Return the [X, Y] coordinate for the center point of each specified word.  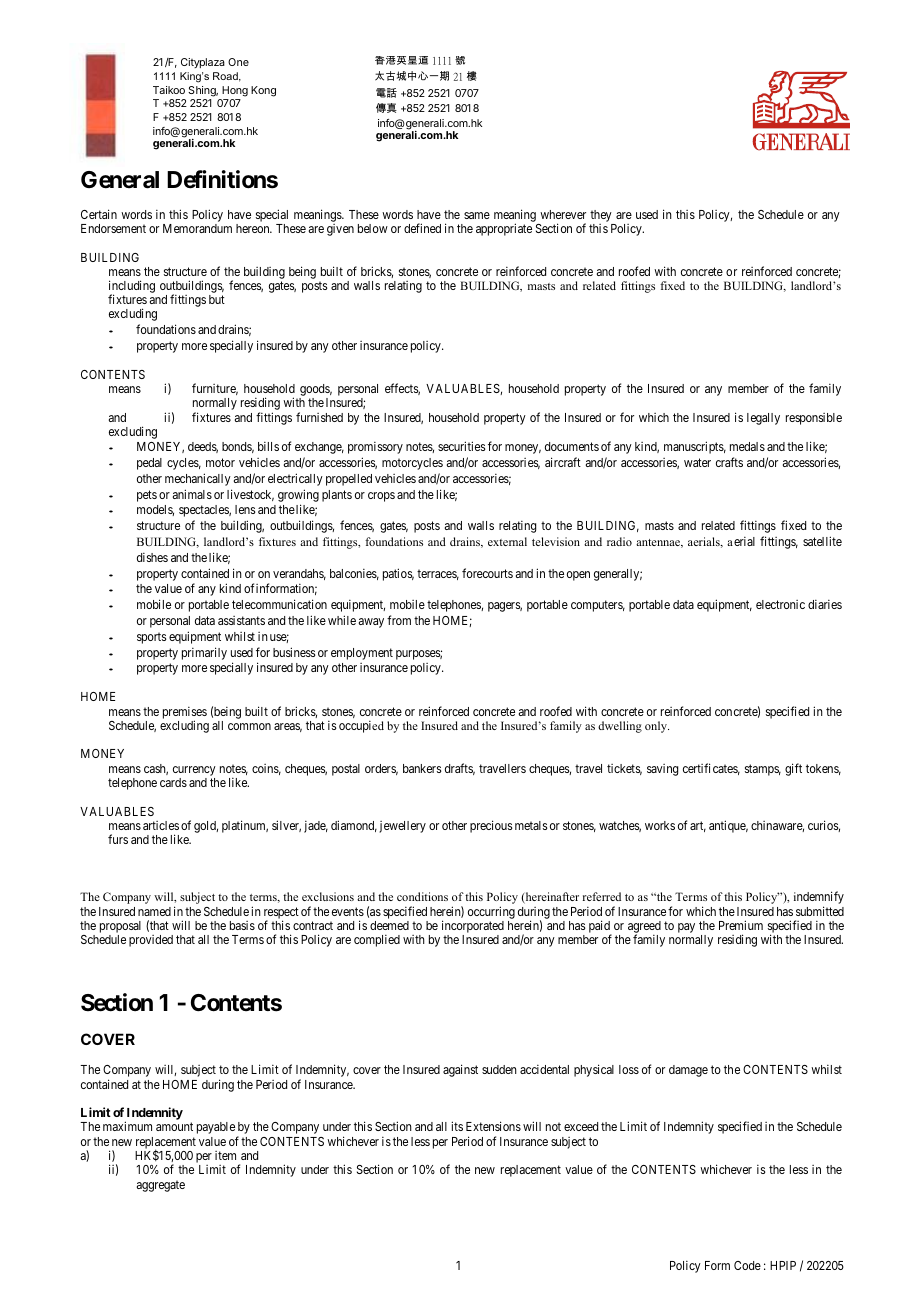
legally [763, 419]
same [477, 215]
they [601, 216]
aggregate [161, 1186]
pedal [149, 464]
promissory [375, 448]
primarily [204, 653]
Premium [741, 925]
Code [747, 1265]
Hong [235, 91]
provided [151, 941]
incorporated [473, 928]
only [657, 727]
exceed [581, 1126]
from [399, 620]
